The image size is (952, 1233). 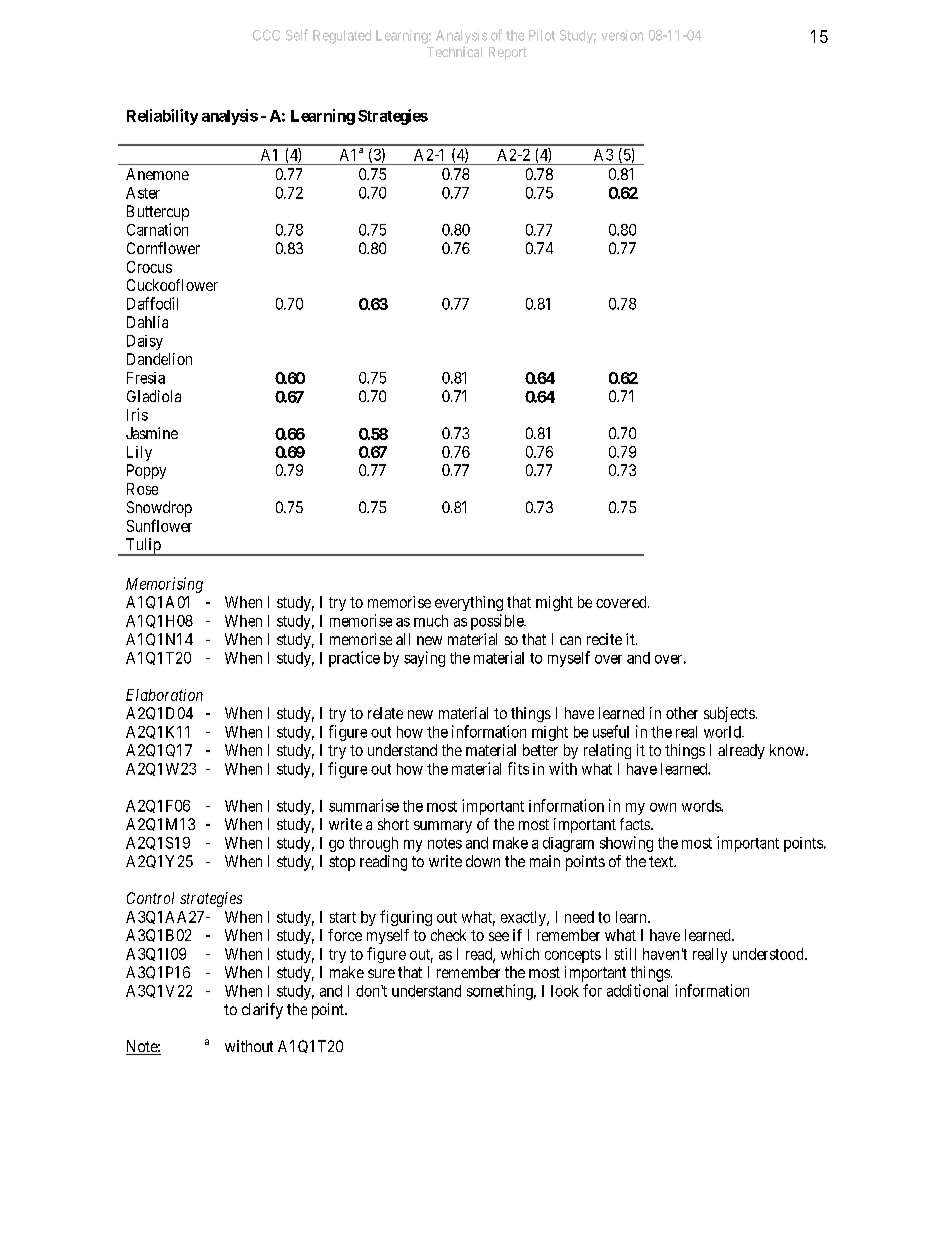 I want to click on clarify, so click(x=262, y=1011).
